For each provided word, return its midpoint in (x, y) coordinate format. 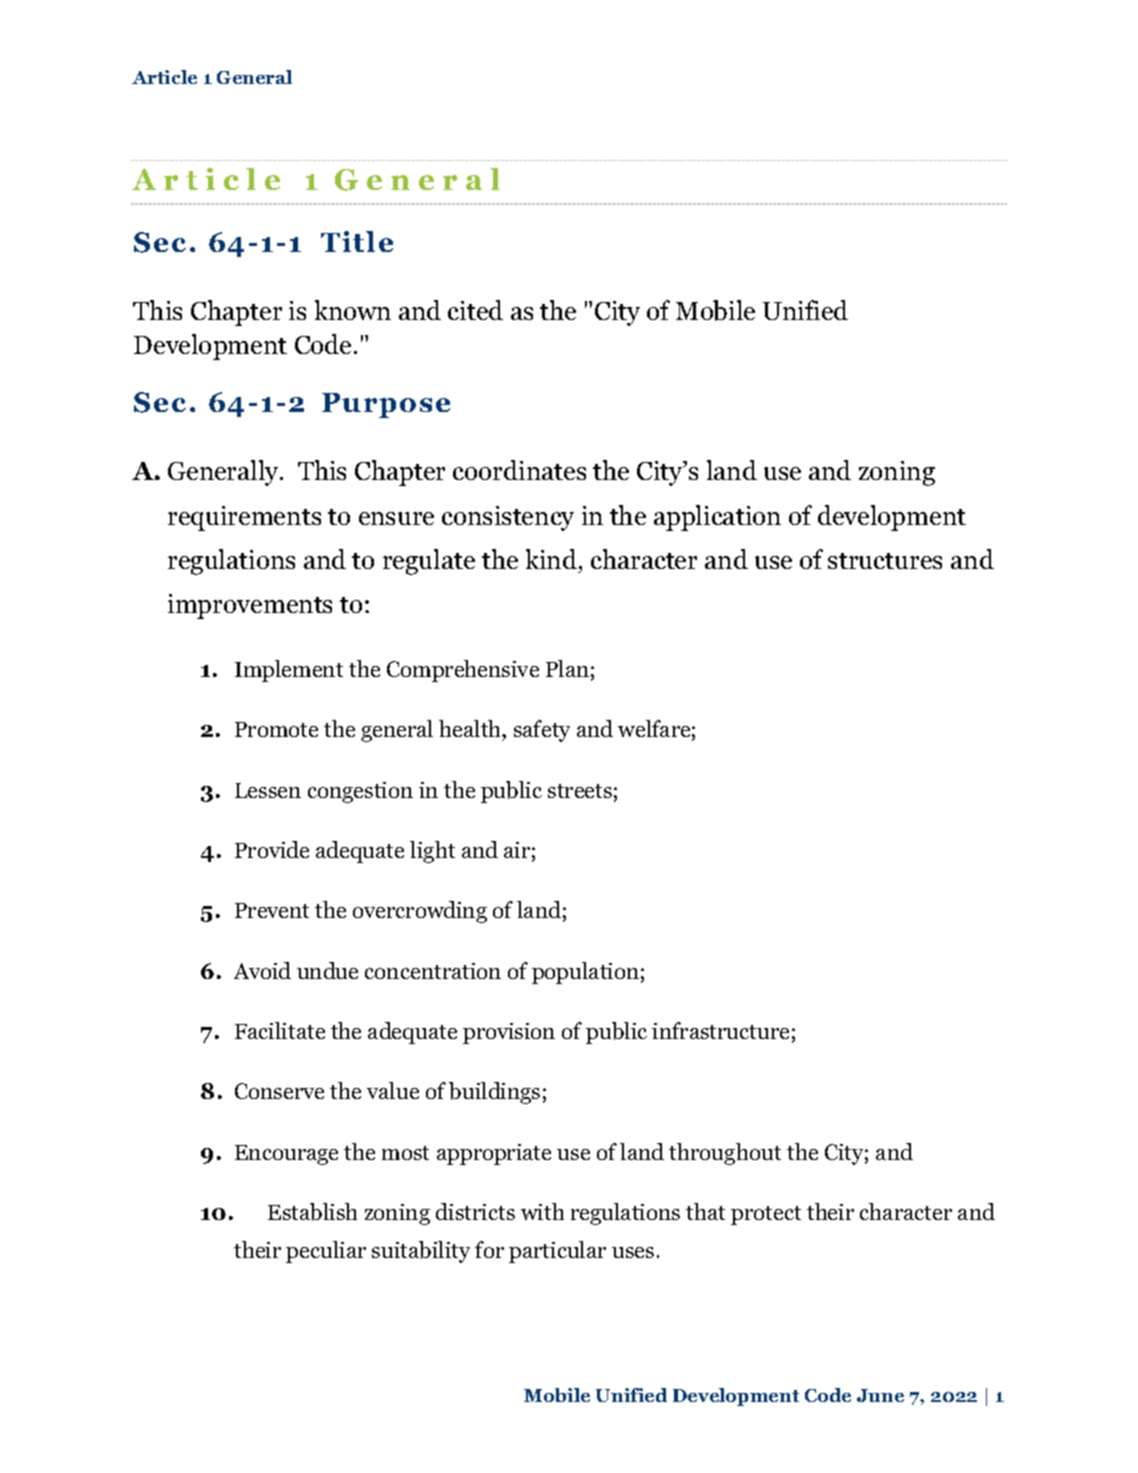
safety (542, 731)
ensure (396, 518)
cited (475, 310)
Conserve (279, 1091)
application (717, 518)
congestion (360, 792)
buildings (494, 1093)
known (353, 310)
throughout (725, 1154)
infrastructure (720, 1030)
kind (551, 559)
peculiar (326, 1252)
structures (885, 561)
